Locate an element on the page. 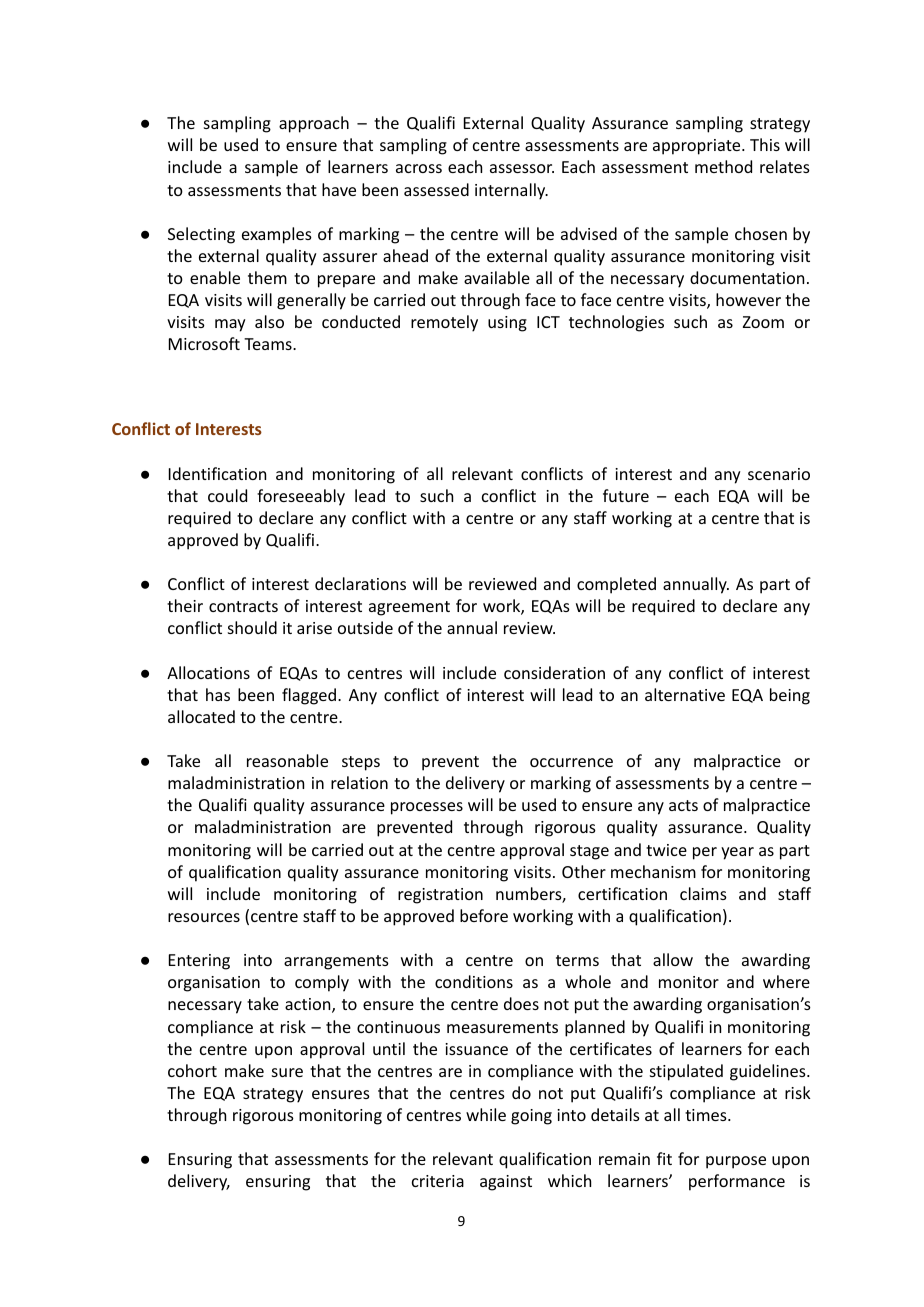  against is located at coordinates (506, 1183).
